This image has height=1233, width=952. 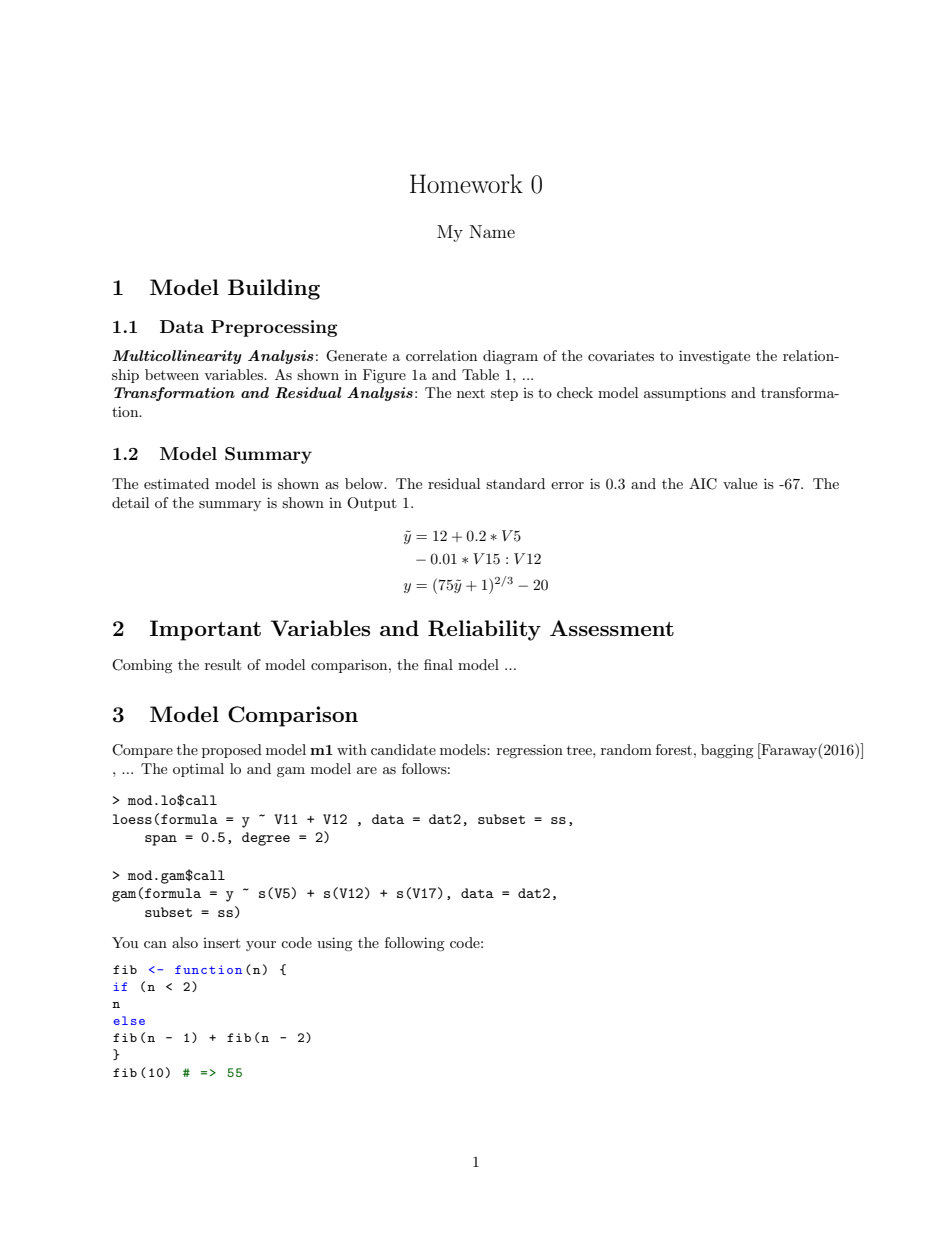 I want to click on estimated, so click(x=176, y=483).
